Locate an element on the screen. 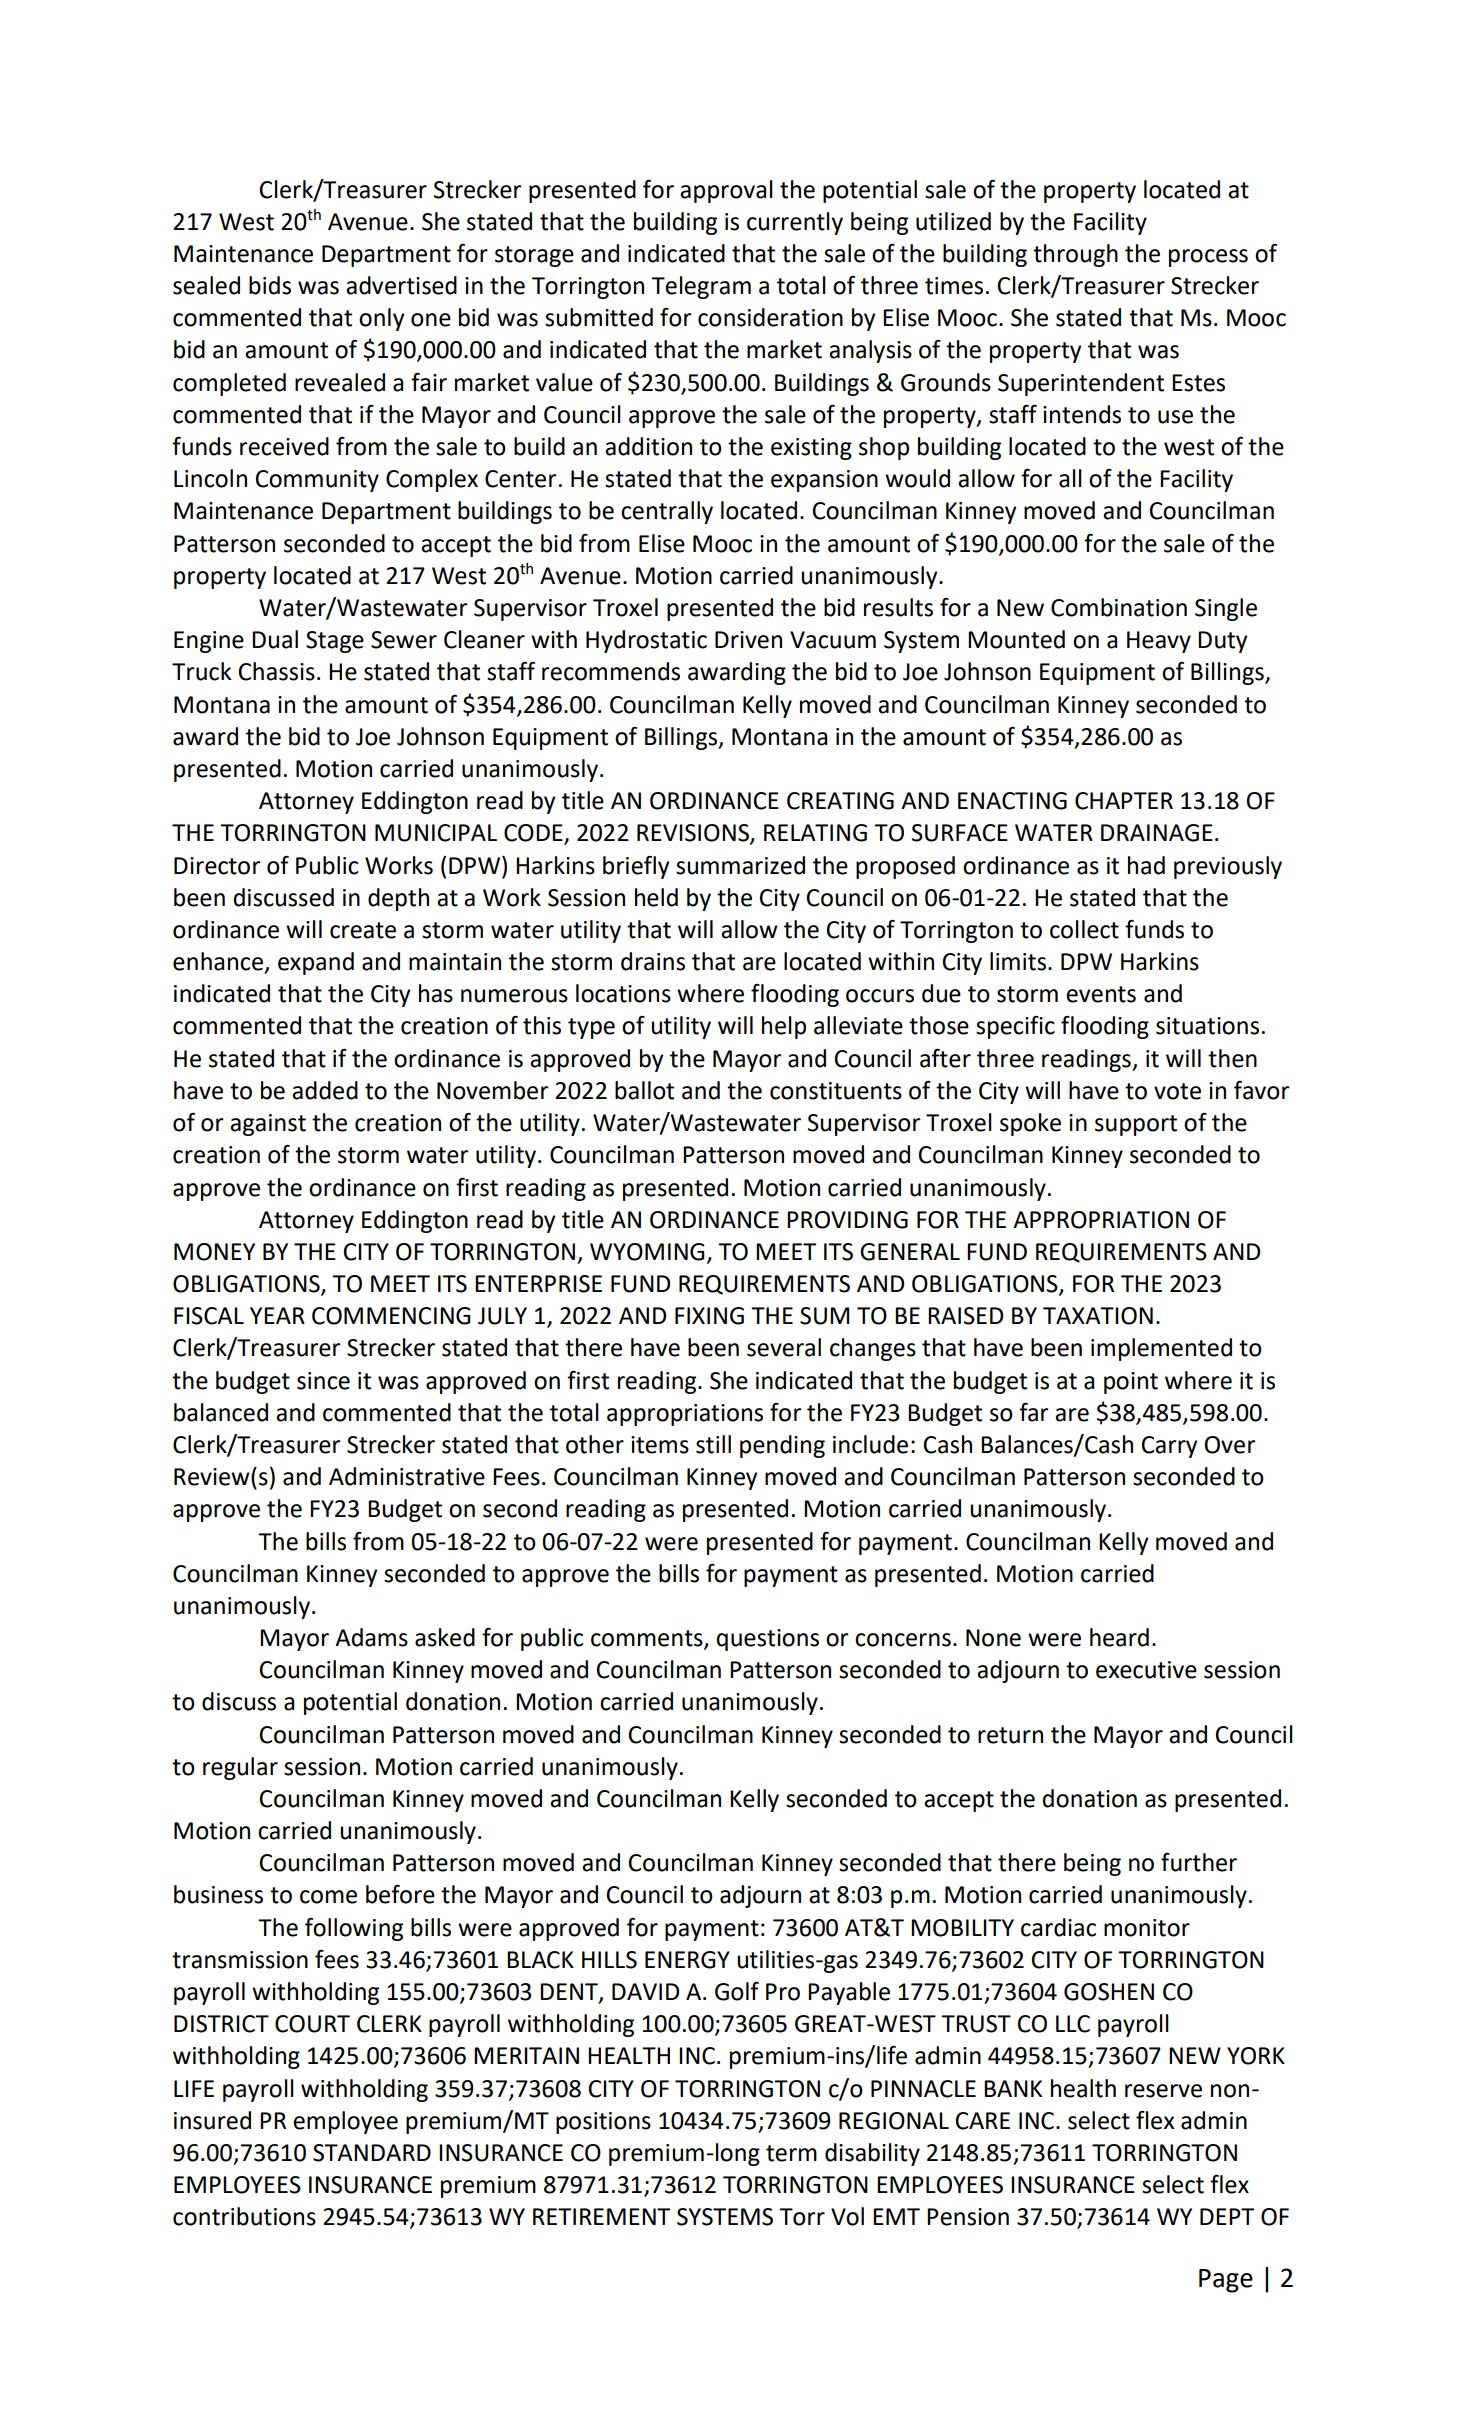  STANDARD is located at coordinates (372, 2153).
